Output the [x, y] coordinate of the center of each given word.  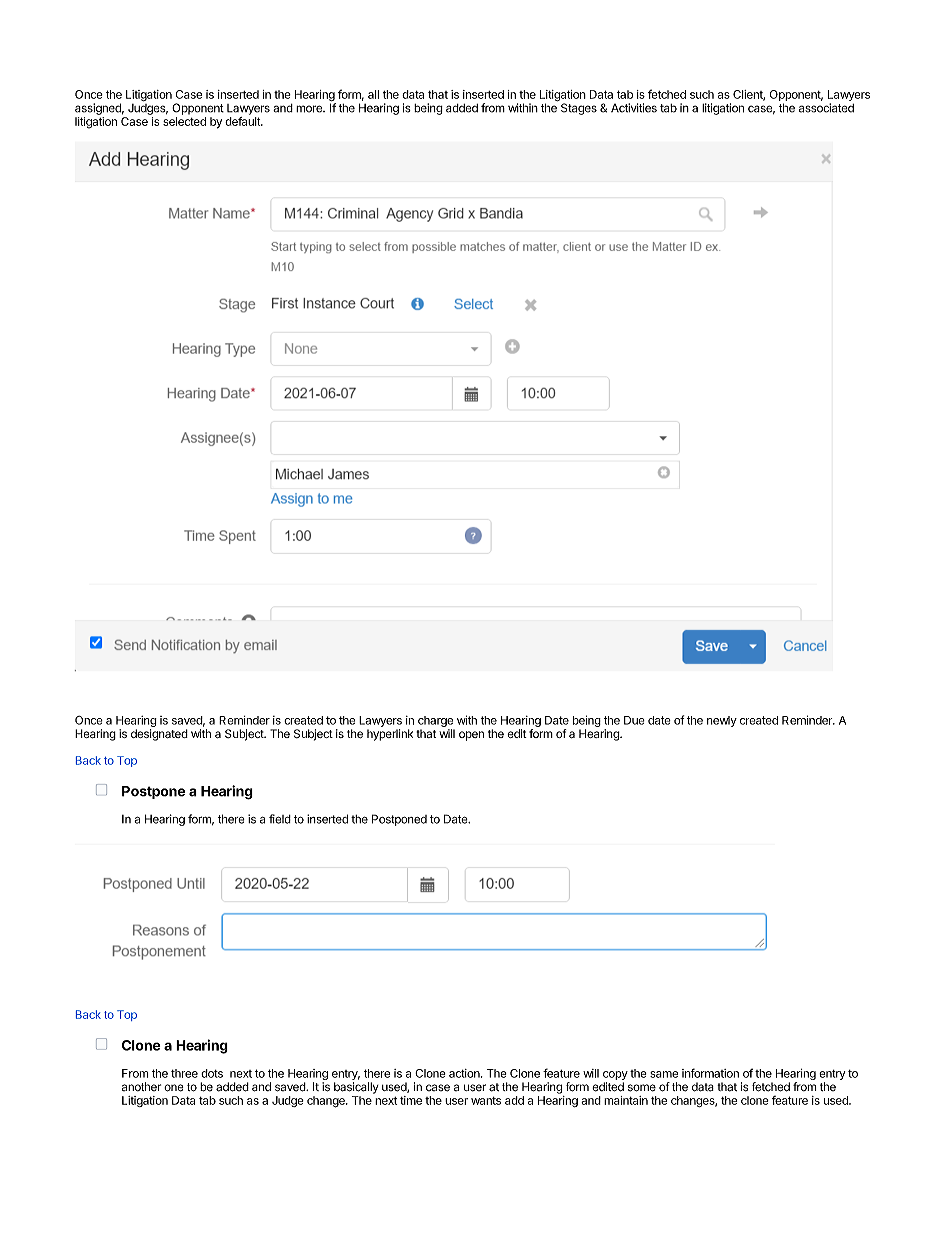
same [664, 1074]
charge [435, 721]
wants [486, 1101]
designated [159, 735]
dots [212, 1073]
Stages [579, 109]
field [280, 819]
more [310, 109]
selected [184, 121]
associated [826, 108]
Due [634, 720]
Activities [634, 108]
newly [722, 721]
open [471, 736]
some [642, 1088]
